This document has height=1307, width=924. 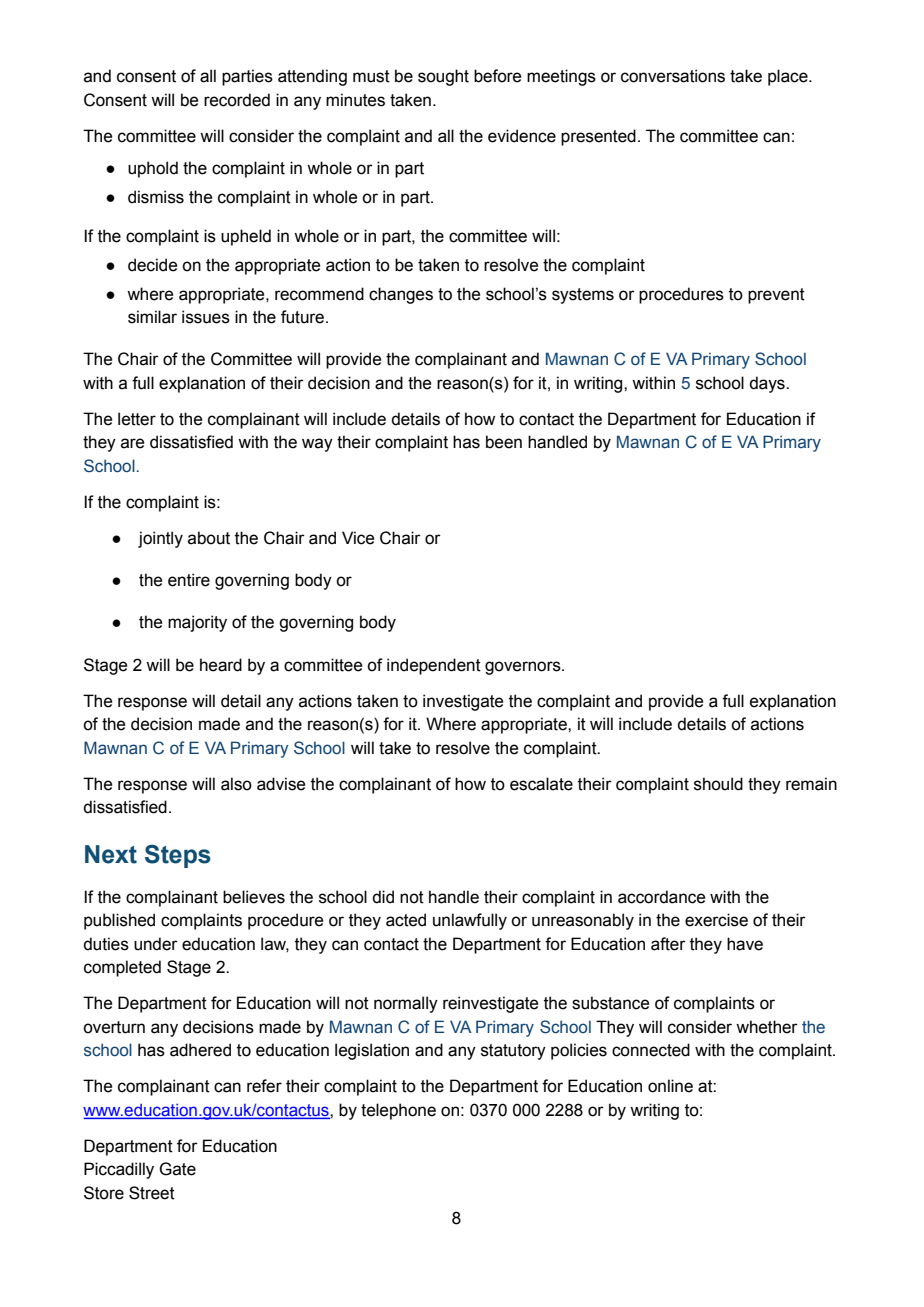 What do you see at coordinates (716, 920) in the document?
I see `exercise` at bounding box center [716, 920].
